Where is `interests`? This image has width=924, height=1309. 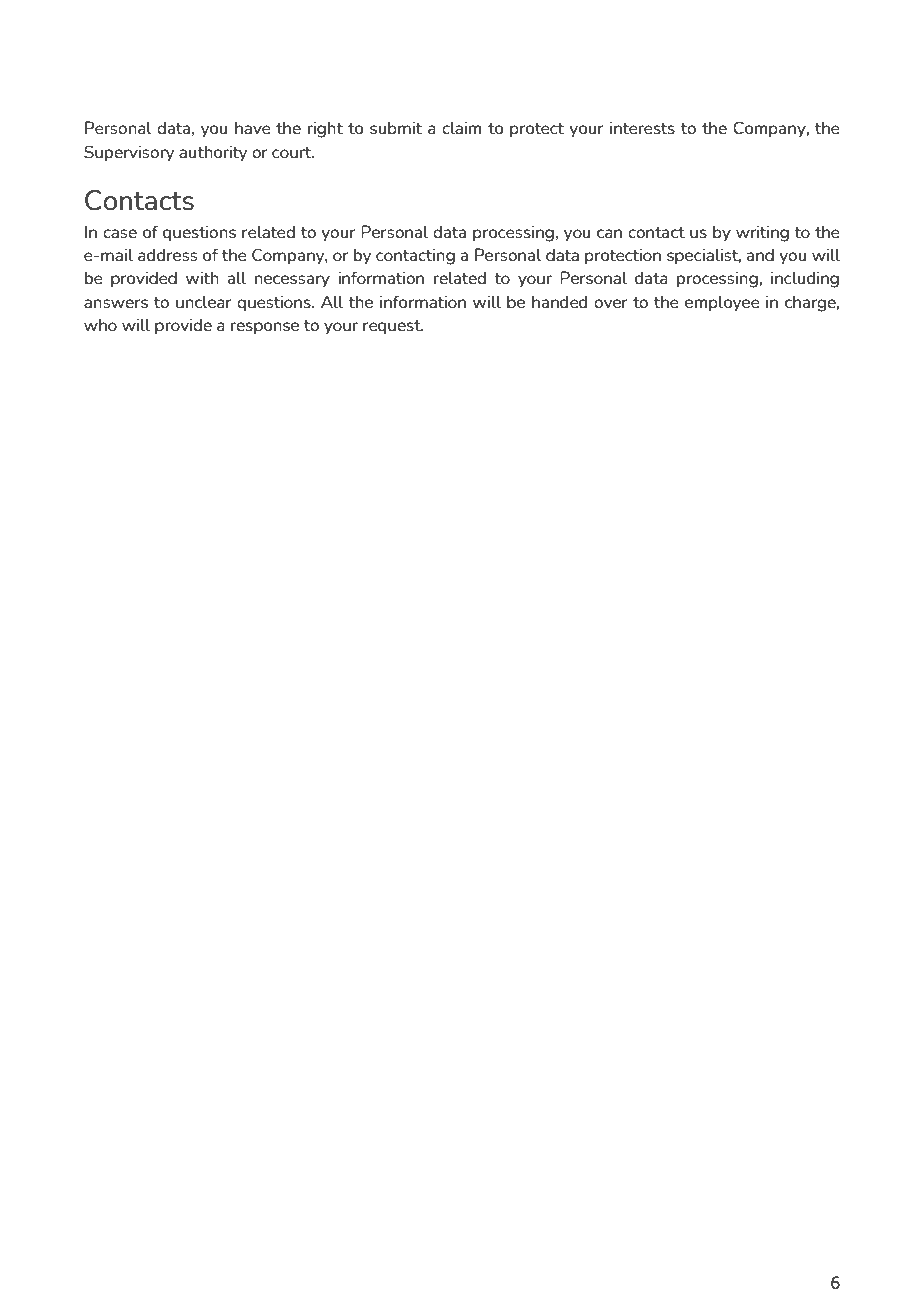 interests is located at coordinates (642, 127).
